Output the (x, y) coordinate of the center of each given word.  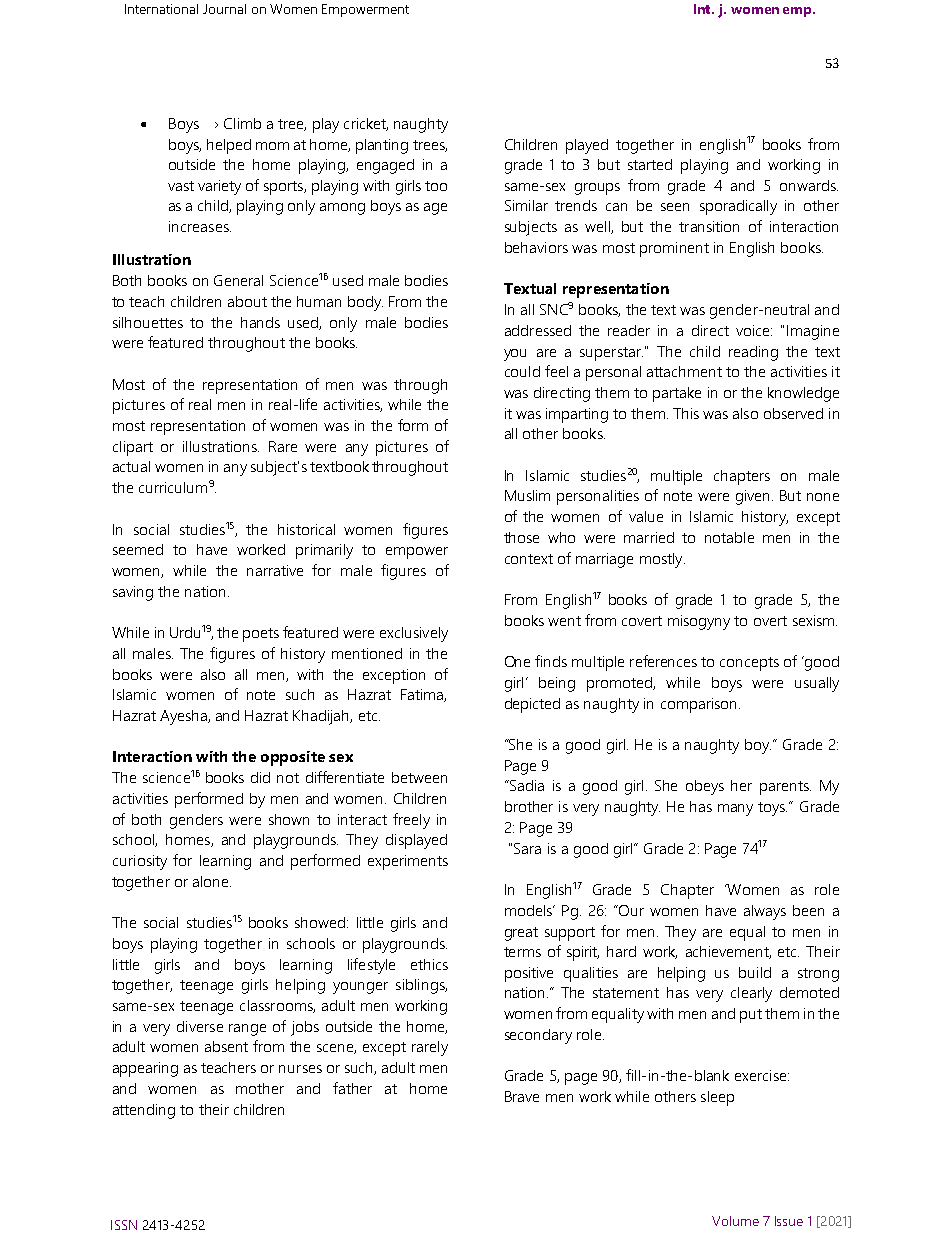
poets (261, 635)
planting (382, 146)
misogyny (699, 622)
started (650, 164)
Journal (224, 9)
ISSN (124, 1225)
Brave (522, 1096)
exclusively (414, 634)
